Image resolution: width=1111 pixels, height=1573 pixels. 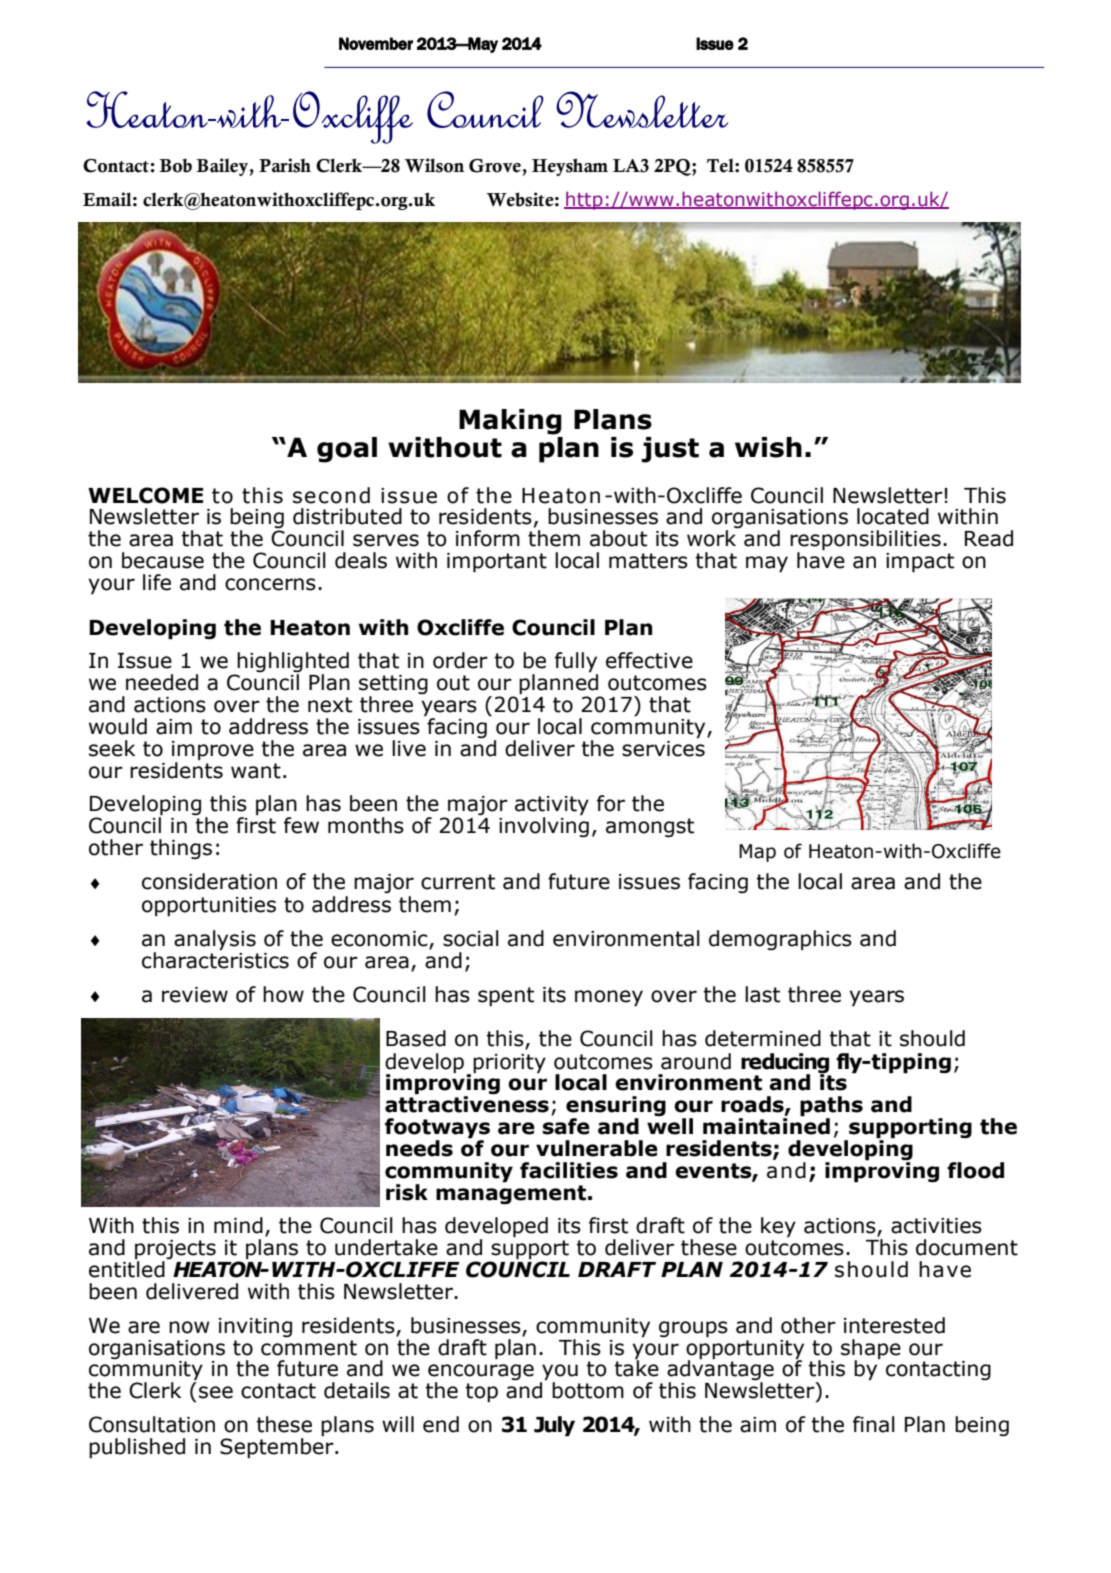 What do you see at coordinates (874, 1424) in the screenshot?
I see `final` at bounding box center [874, 1424].
